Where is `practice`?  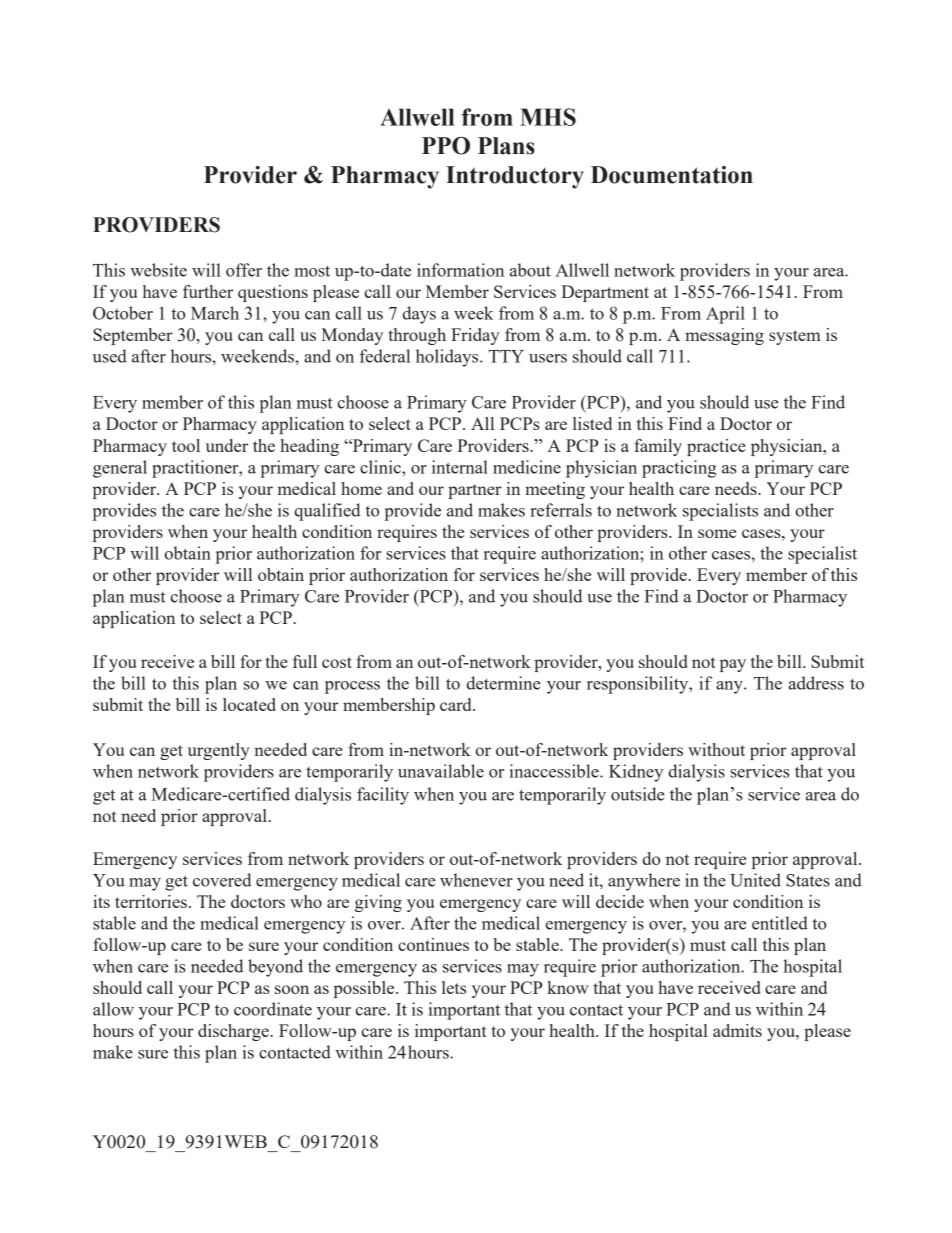 practice is located at coordinates (716, 447).
